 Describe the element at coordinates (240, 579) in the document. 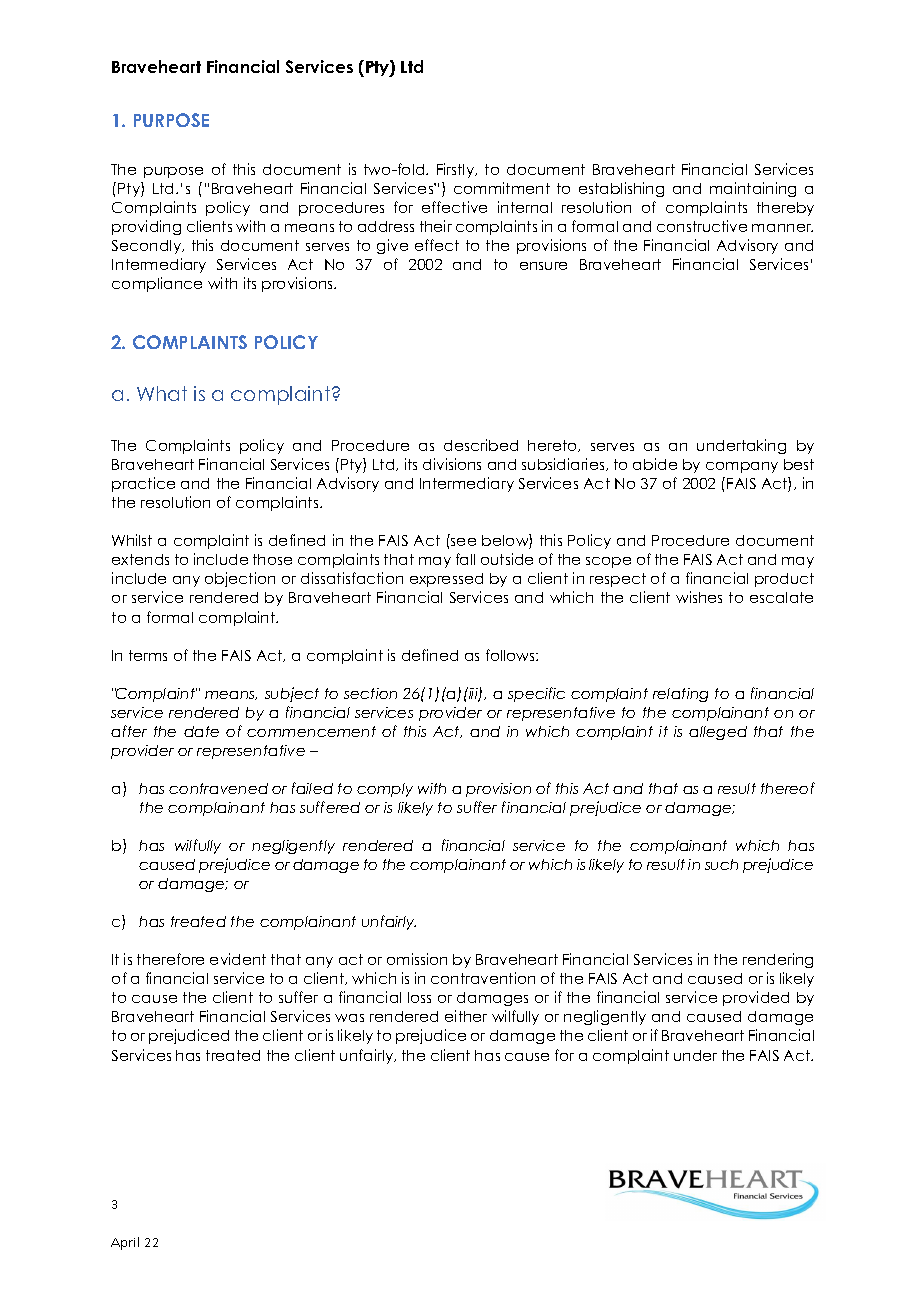

I see `objection` at that location.
